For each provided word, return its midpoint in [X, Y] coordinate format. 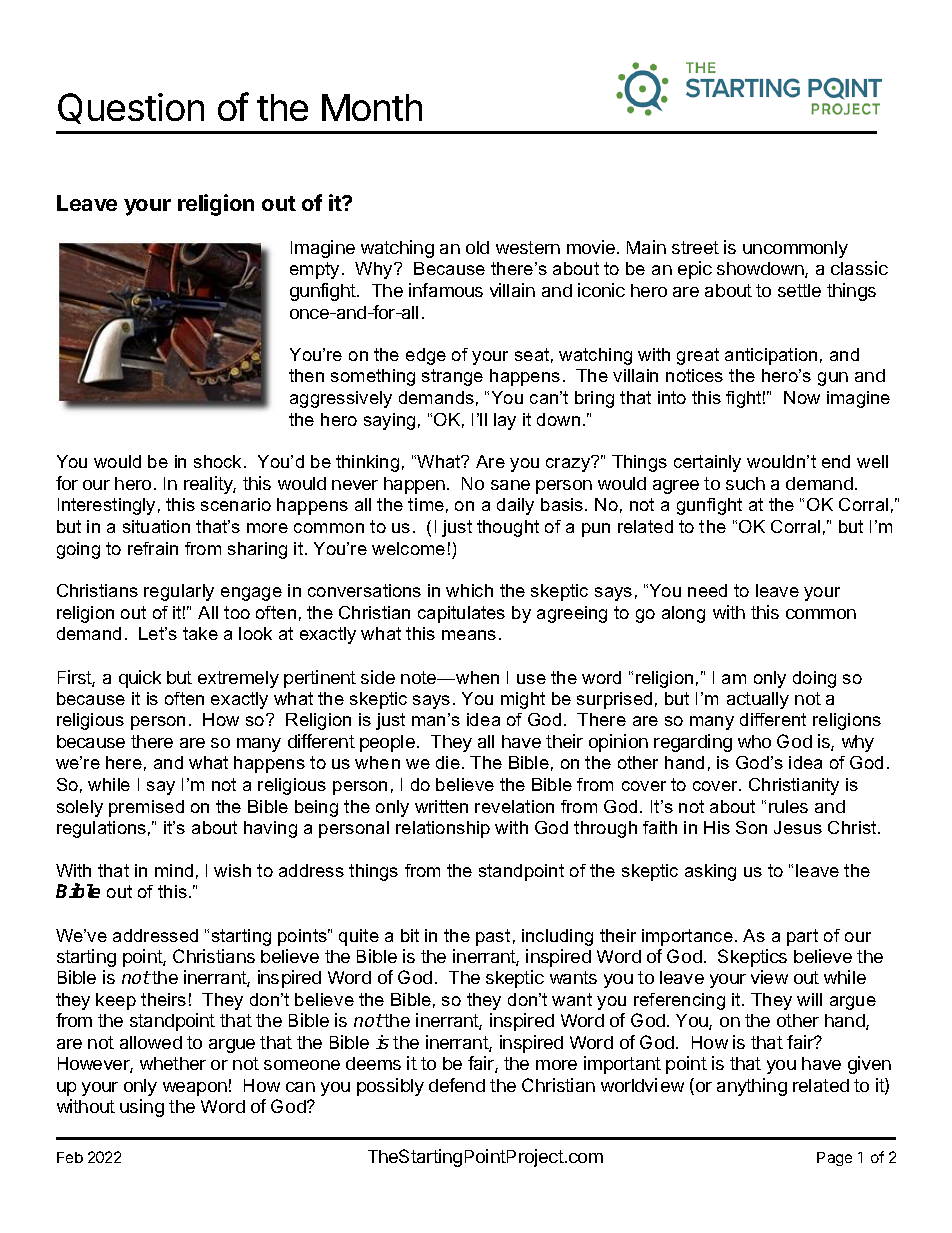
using [142, 1108]
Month [372, 107]
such [745, 483]
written [441, 806]
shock [217, 461]
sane [510, 485]
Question [131, 108]
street [695, 247]
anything [752, 1087]
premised [146, 808]
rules [788, 806]
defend [457, 1085]
